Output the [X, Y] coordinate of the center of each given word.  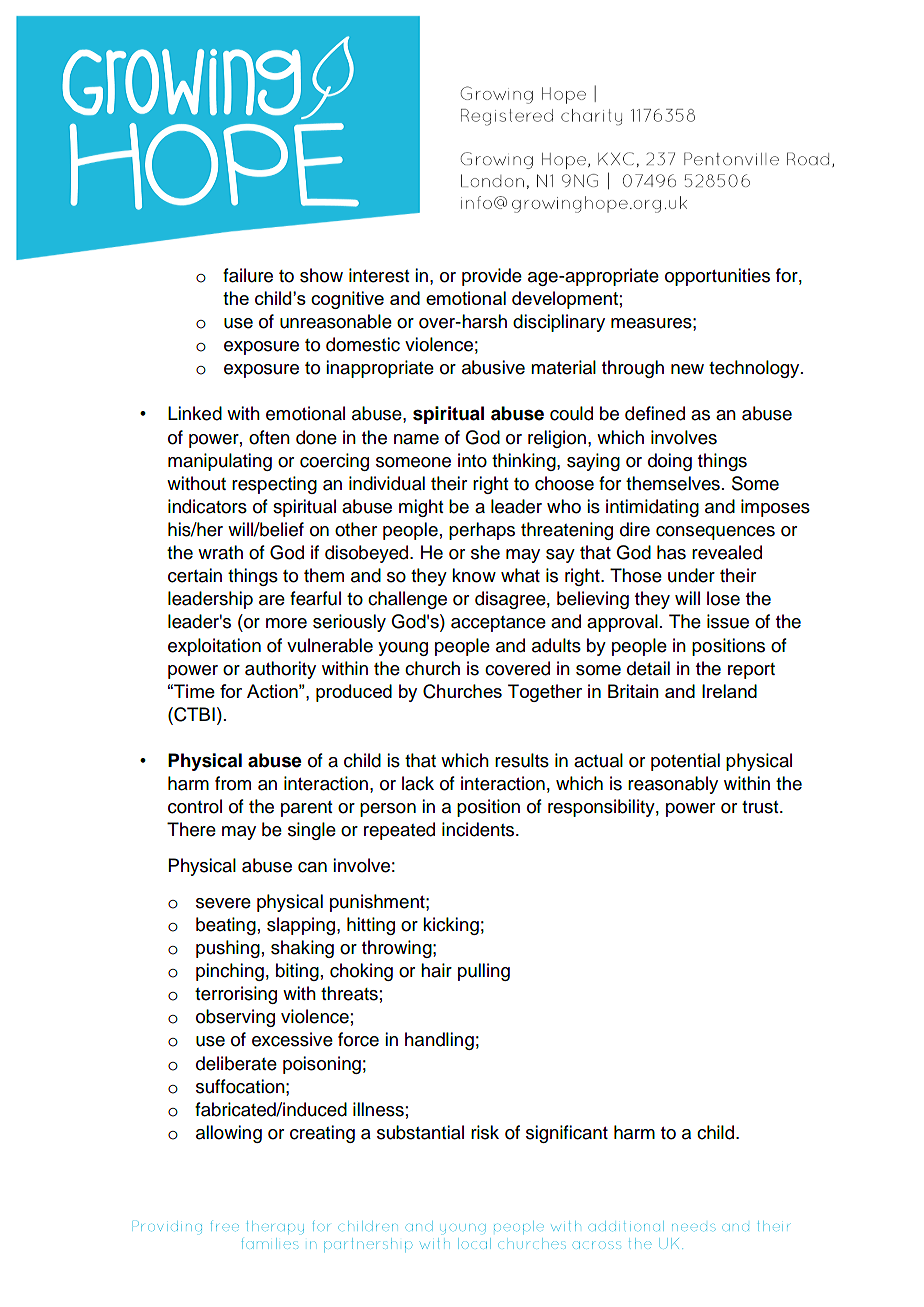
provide [492, 277]
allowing [229, 1134]
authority [280, 670]
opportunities [717, 277]
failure [248, 275]
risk [485, 1132]
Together [545, 693]
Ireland [729, 691]
